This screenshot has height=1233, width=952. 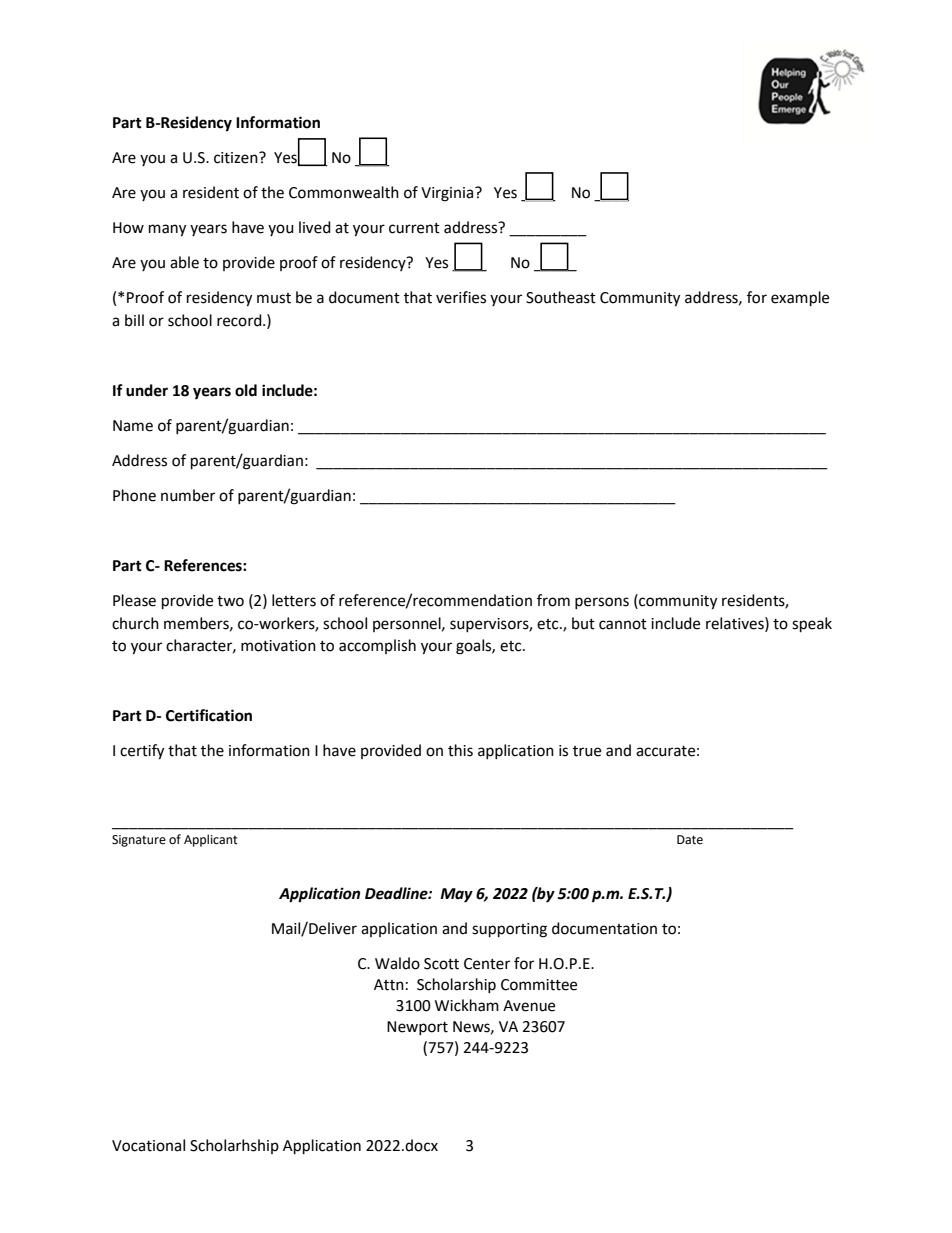 What do you see at coordinates (246, 390) in the screenshot?
I see `old` at bounding box center [246, 390].
